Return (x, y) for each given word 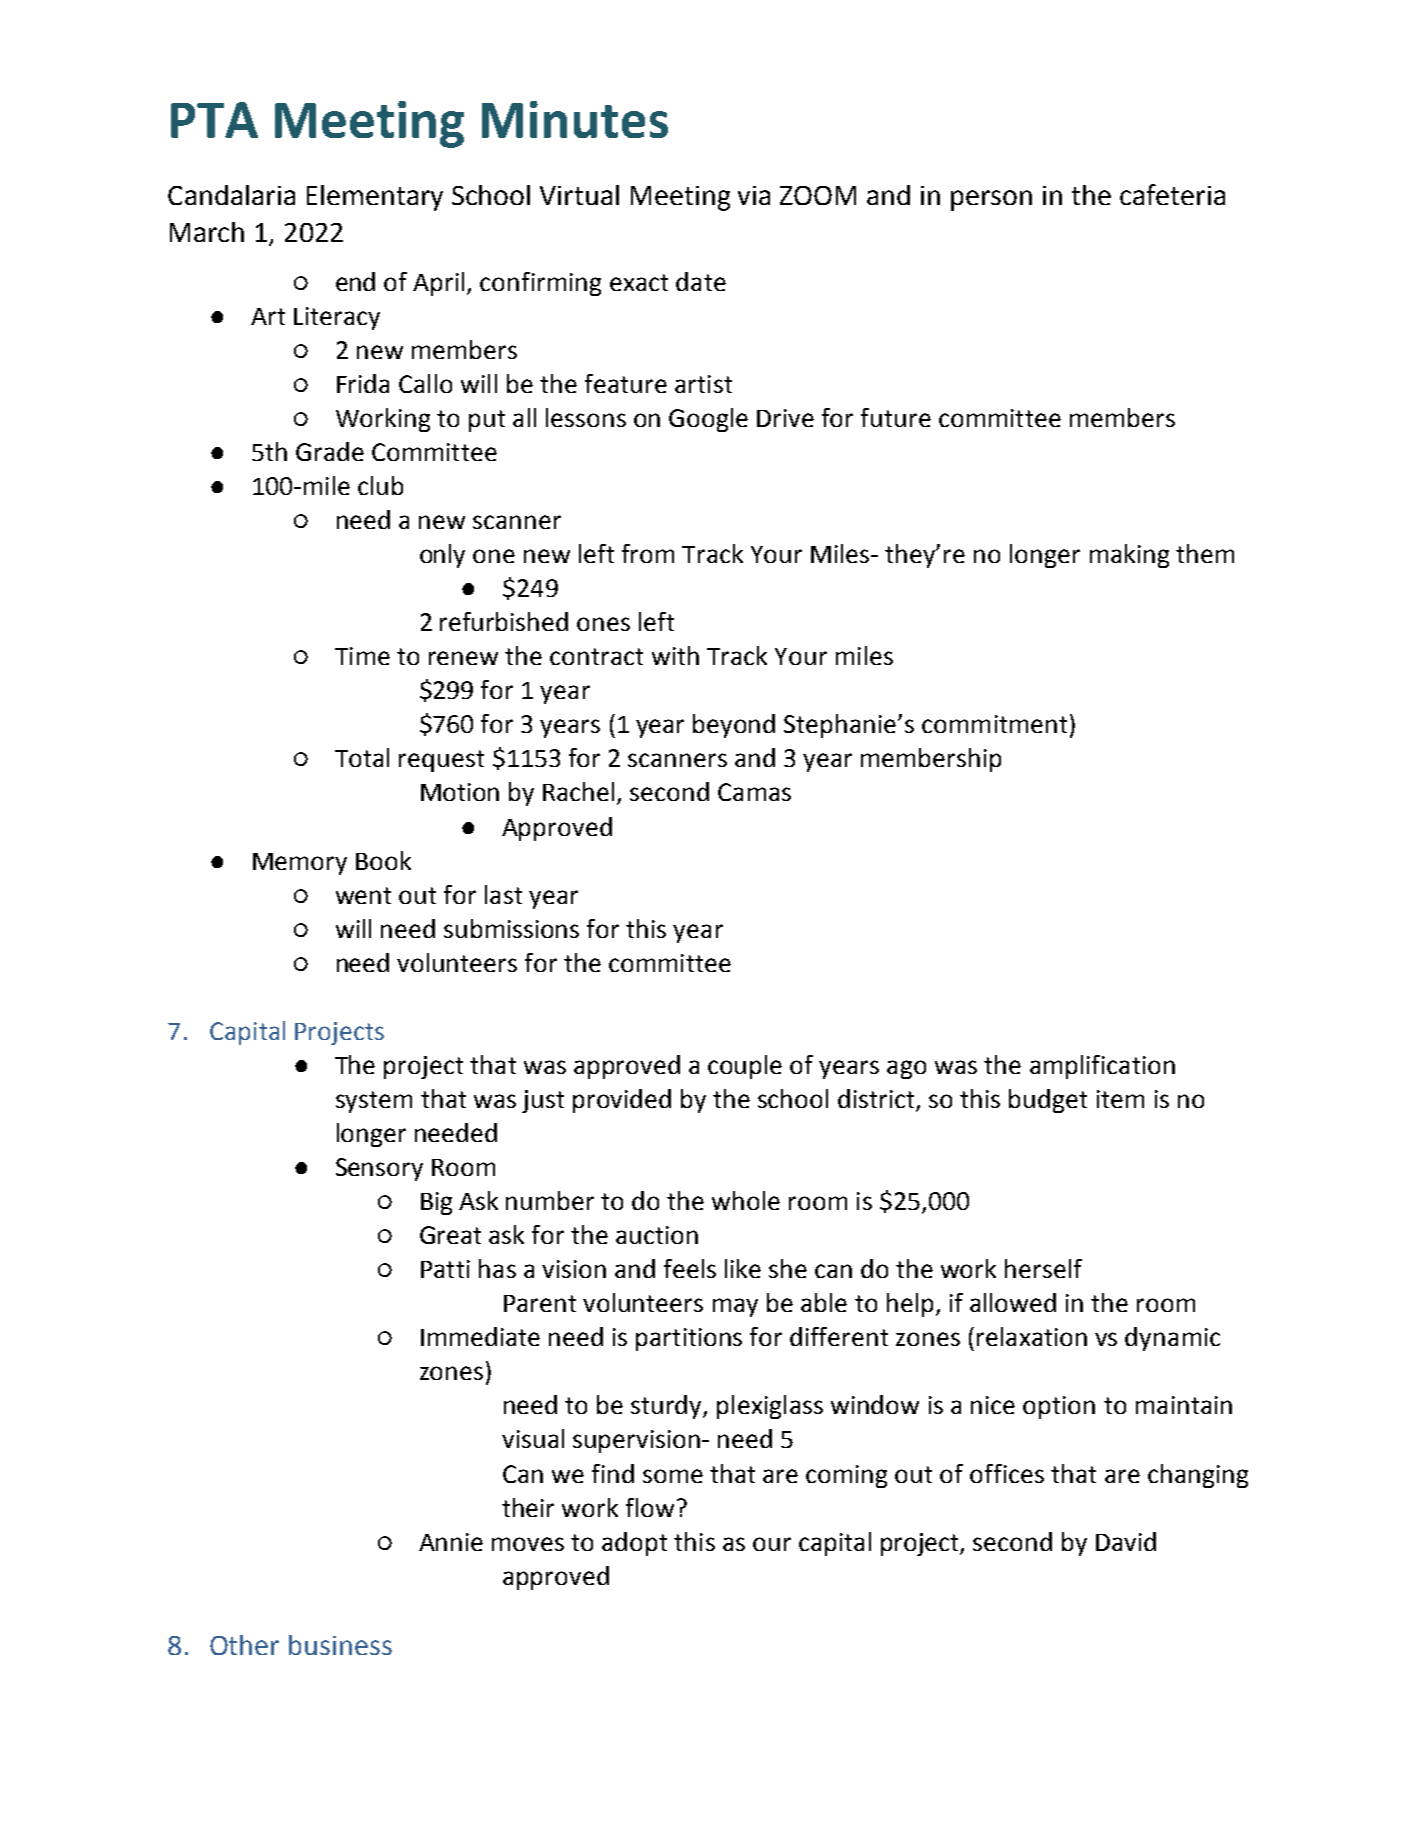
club (380, 485)
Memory (300, 864)
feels (690, 1268)
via (754, 195)
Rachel (580, 793)
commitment (994, 724)
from (648, 553)
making (1129, 556)
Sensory (379, 1169)
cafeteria (1172, 194)
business (340, 1645)
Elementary (375, 198)
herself (1043, 1268)
